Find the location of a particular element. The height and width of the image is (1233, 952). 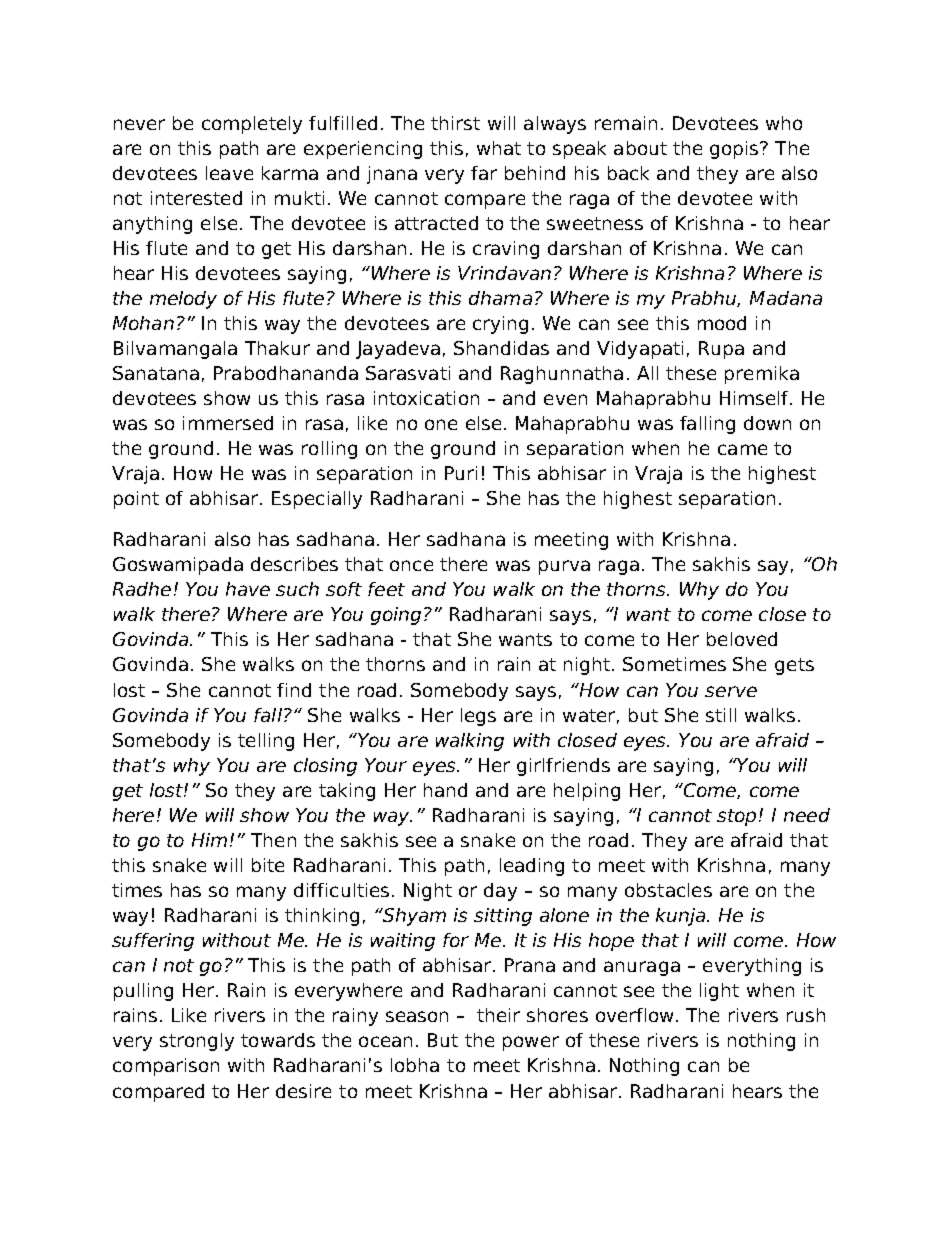

strongly is located at coordinates (197, 1042).
